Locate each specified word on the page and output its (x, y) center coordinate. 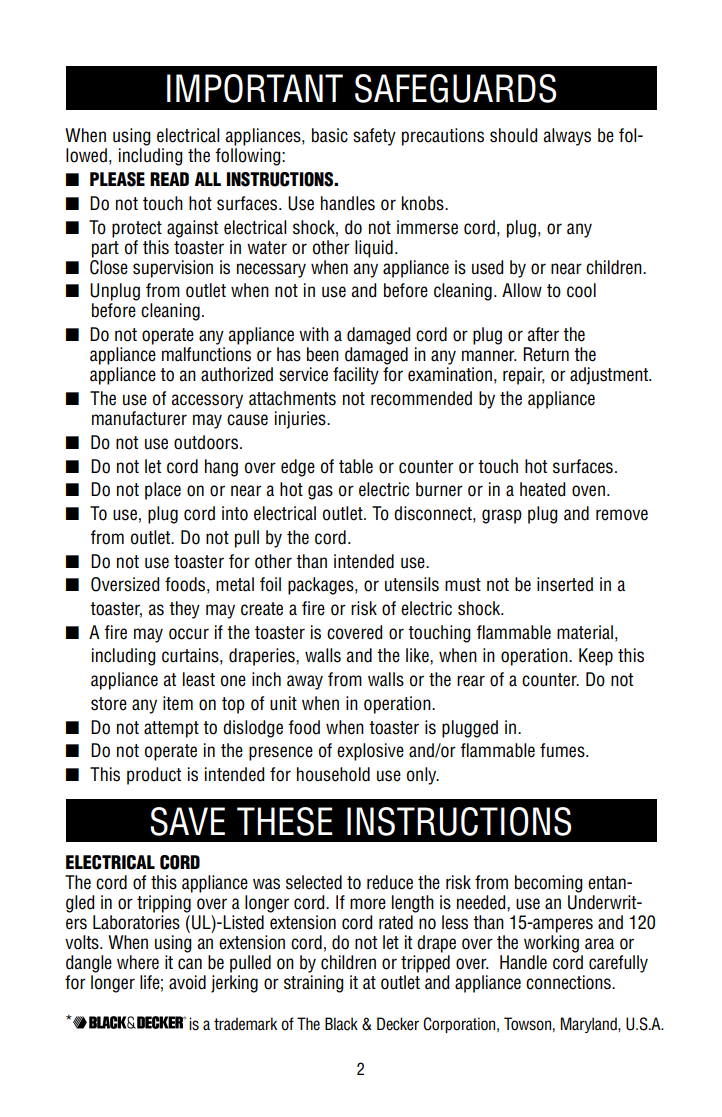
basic (330, 135)
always (567, 137)
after (543, 334)
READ (169, 179)
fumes (563, 750)
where (138, 962)
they (184, 610)
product (154, 776)
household (333, 774)
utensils (412, 584)
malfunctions (206, 354)
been (323, 354)
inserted (565, 584)
